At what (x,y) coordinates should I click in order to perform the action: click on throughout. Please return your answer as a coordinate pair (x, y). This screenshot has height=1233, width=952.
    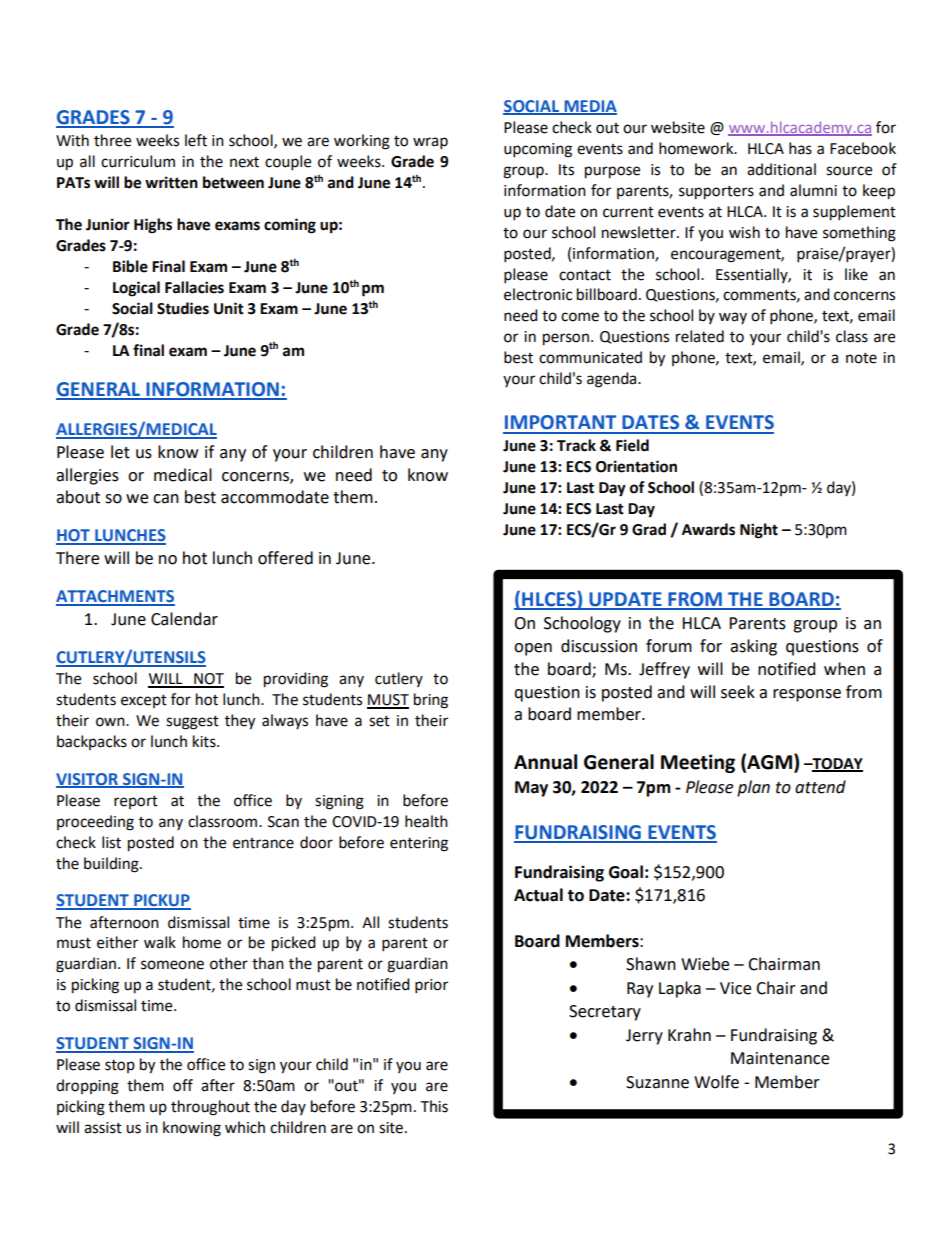
    Looking at the image, I should click on (210, 1108).
